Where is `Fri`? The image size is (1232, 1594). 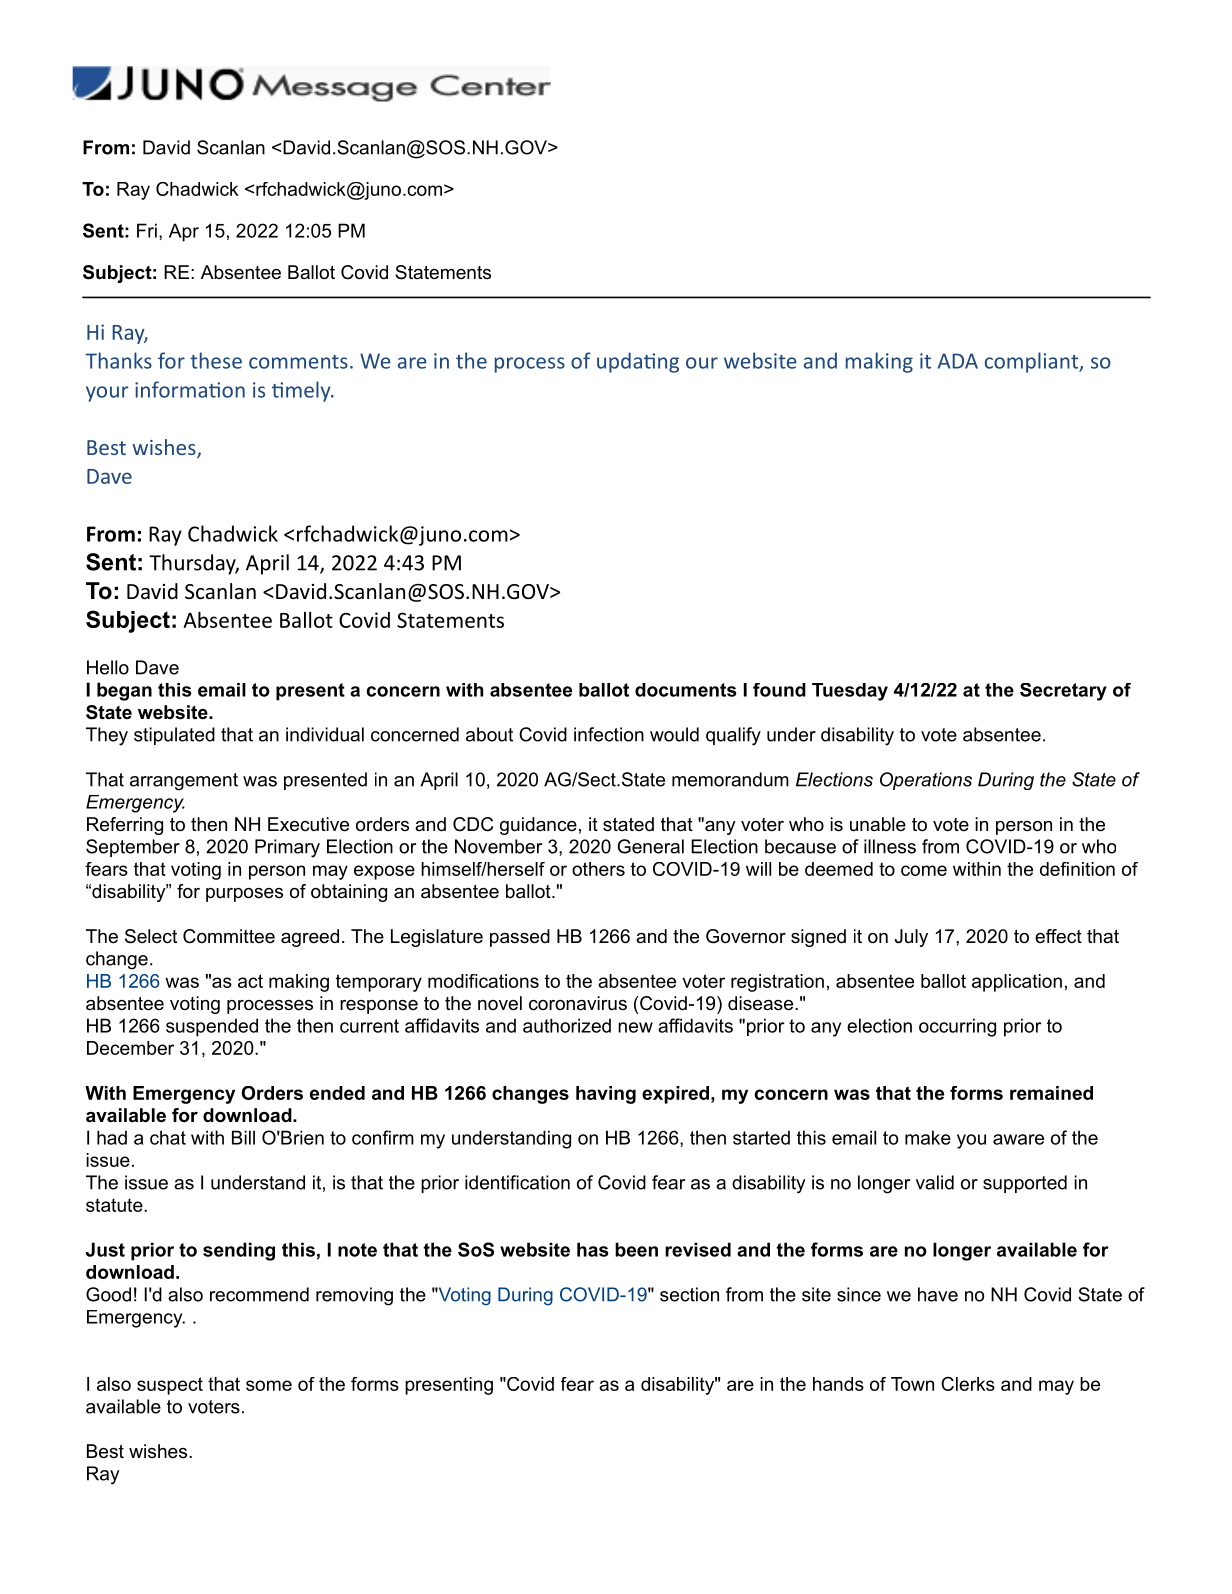 Fri is located at coordinates (147, 230).
